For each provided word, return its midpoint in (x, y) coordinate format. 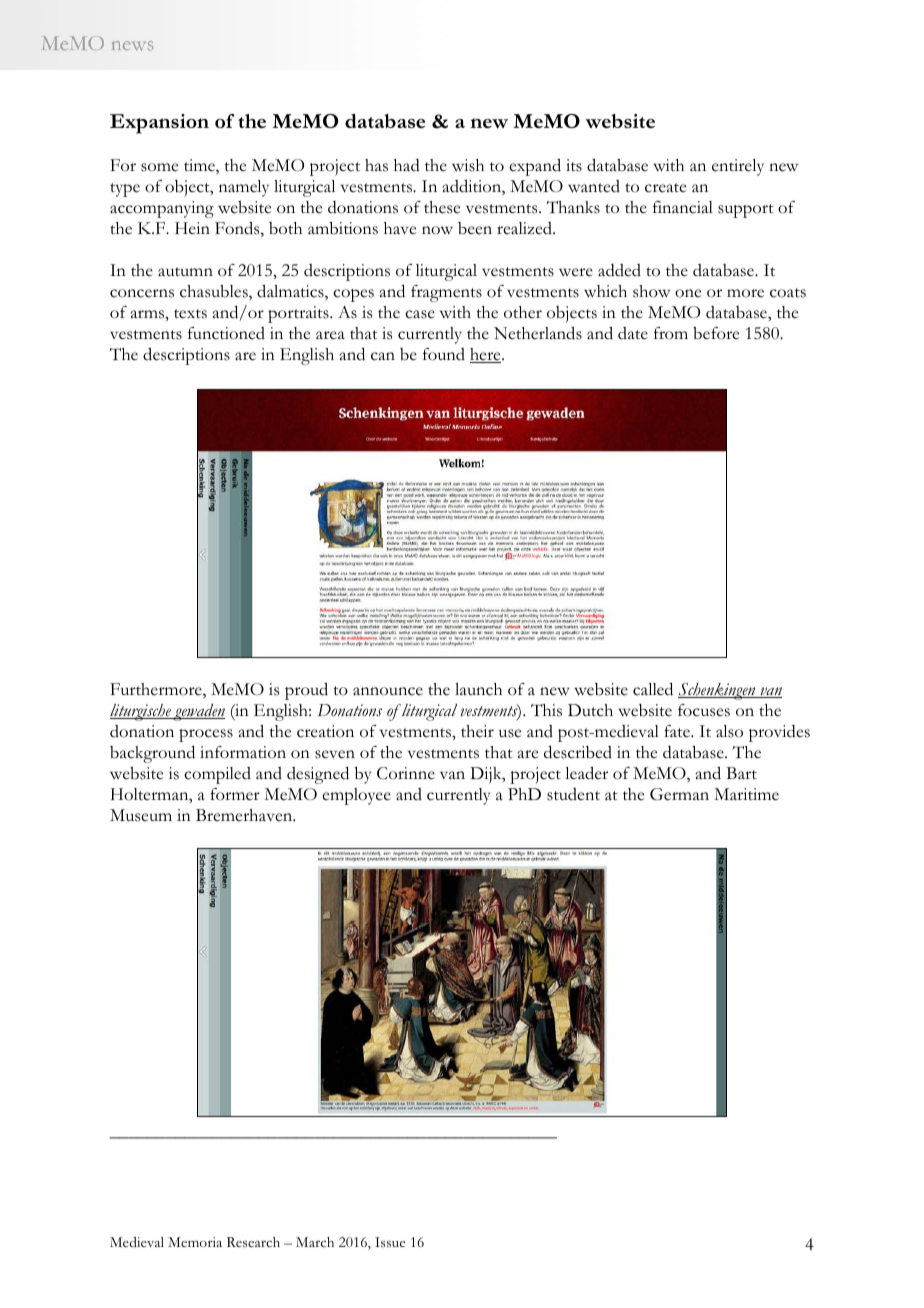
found (444, 354)
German (679, 794)
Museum (141, 815)
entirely (738, 167)
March (315, 1242)
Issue (390, 1242)
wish (468, 165)
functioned (226, 333)
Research (253, 1242)
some (159, 167)
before (716, 333)
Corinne (406, 773)
